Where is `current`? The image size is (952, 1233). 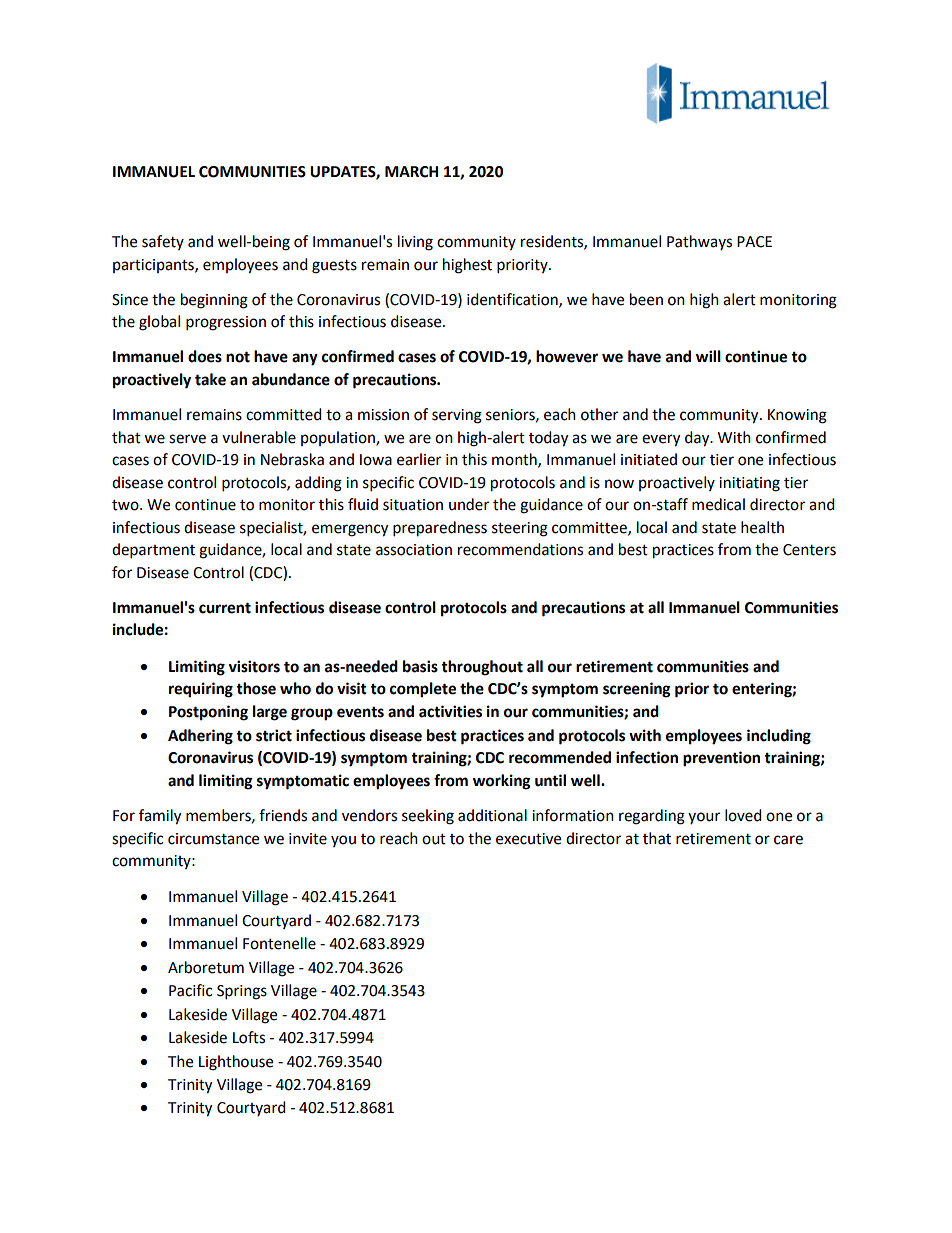 current is located at coordinates (225, 608).
